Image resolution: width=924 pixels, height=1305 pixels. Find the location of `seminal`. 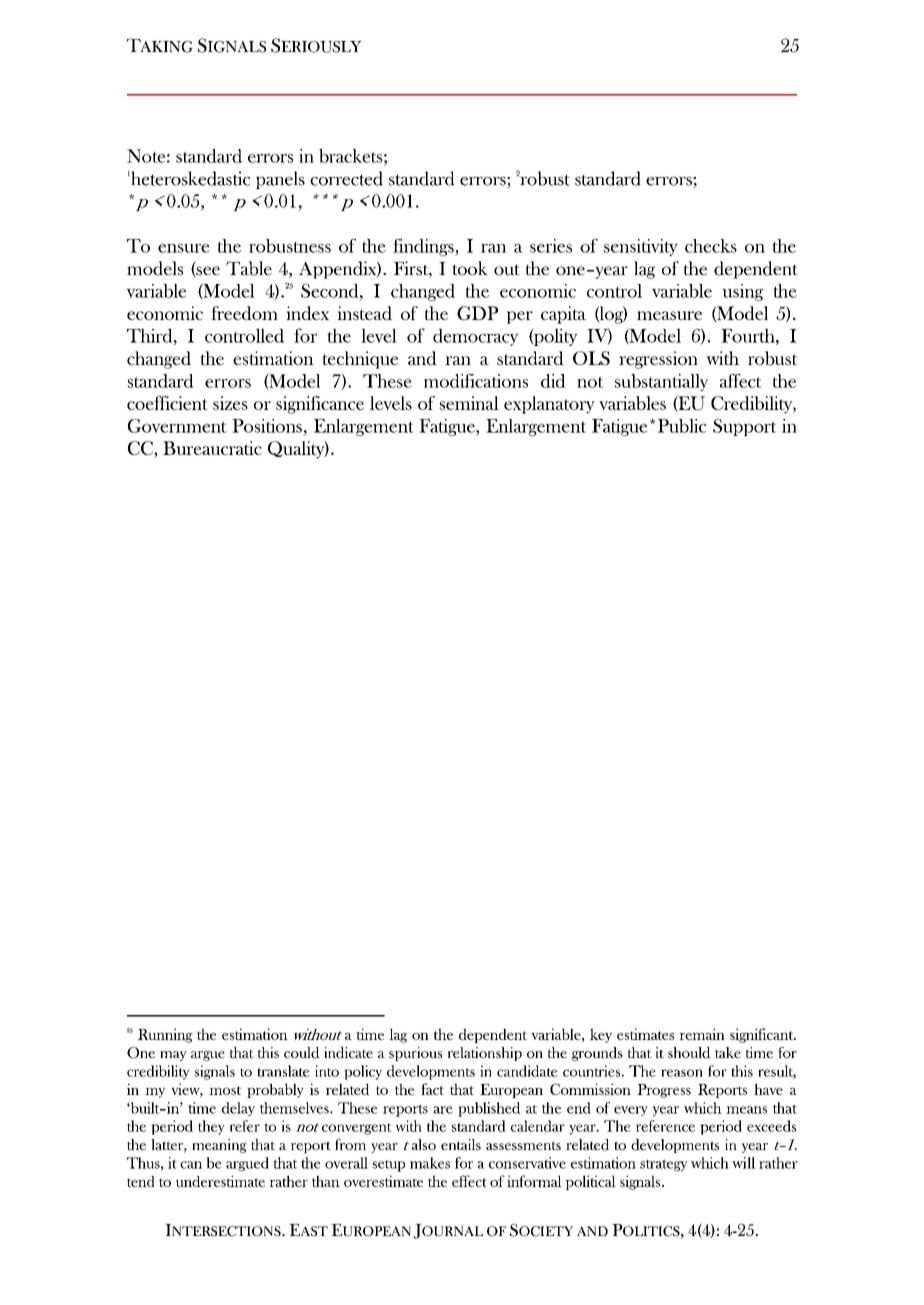

seminal is located at coordinates (469, 403).
